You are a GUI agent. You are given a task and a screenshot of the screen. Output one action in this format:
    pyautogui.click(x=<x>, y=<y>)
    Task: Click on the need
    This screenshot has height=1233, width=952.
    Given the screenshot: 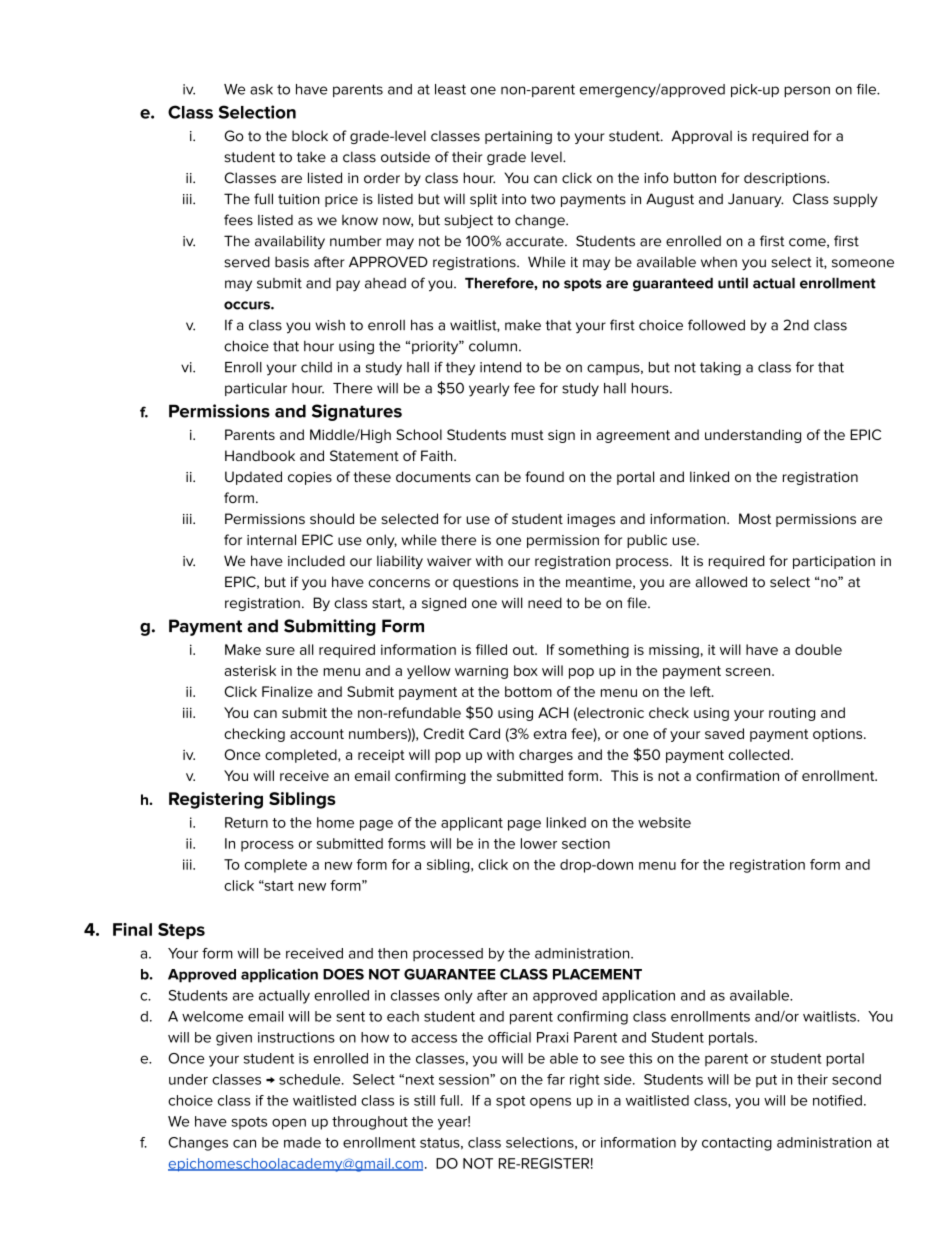 What is the action you would take?
    pyautogui.click(x=545, y=603)
